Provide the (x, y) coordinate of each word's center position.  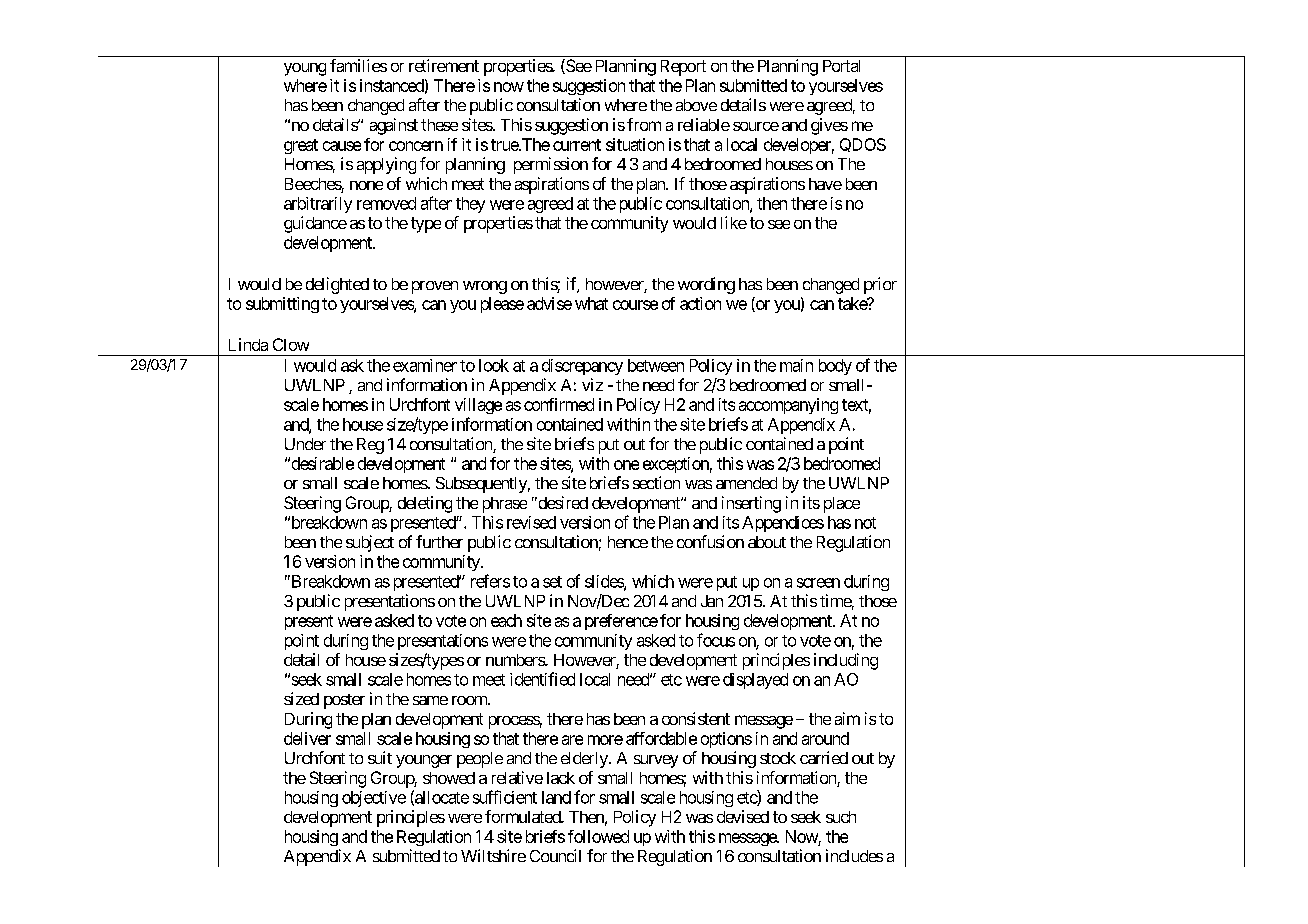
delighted (337, 285)
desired (562, 502)
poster (344, 701)
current (577, 145)
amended (746, 483)
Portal (841, 66)
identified (542, 679)
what (591, 303)
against (394, 126)
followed (598, 836)
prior (880, 285)
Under (305, 444)
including (846, 661)
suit (380, 757)
